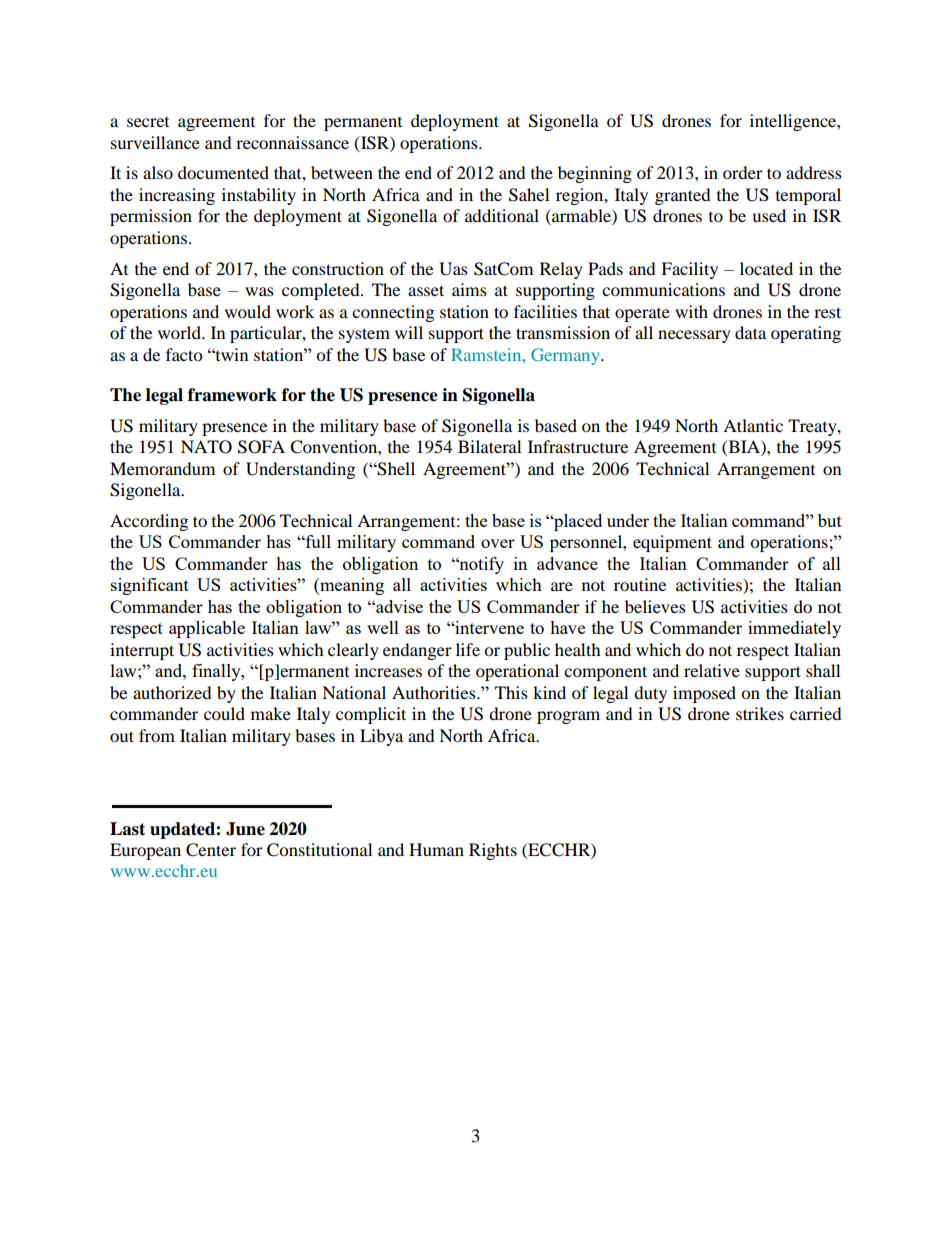 The height and width of the screenshot is (1233, 952). What do you see at coordinates (743, 172) in the screenshot?
I see `order` at bounding box center [743, 172].
